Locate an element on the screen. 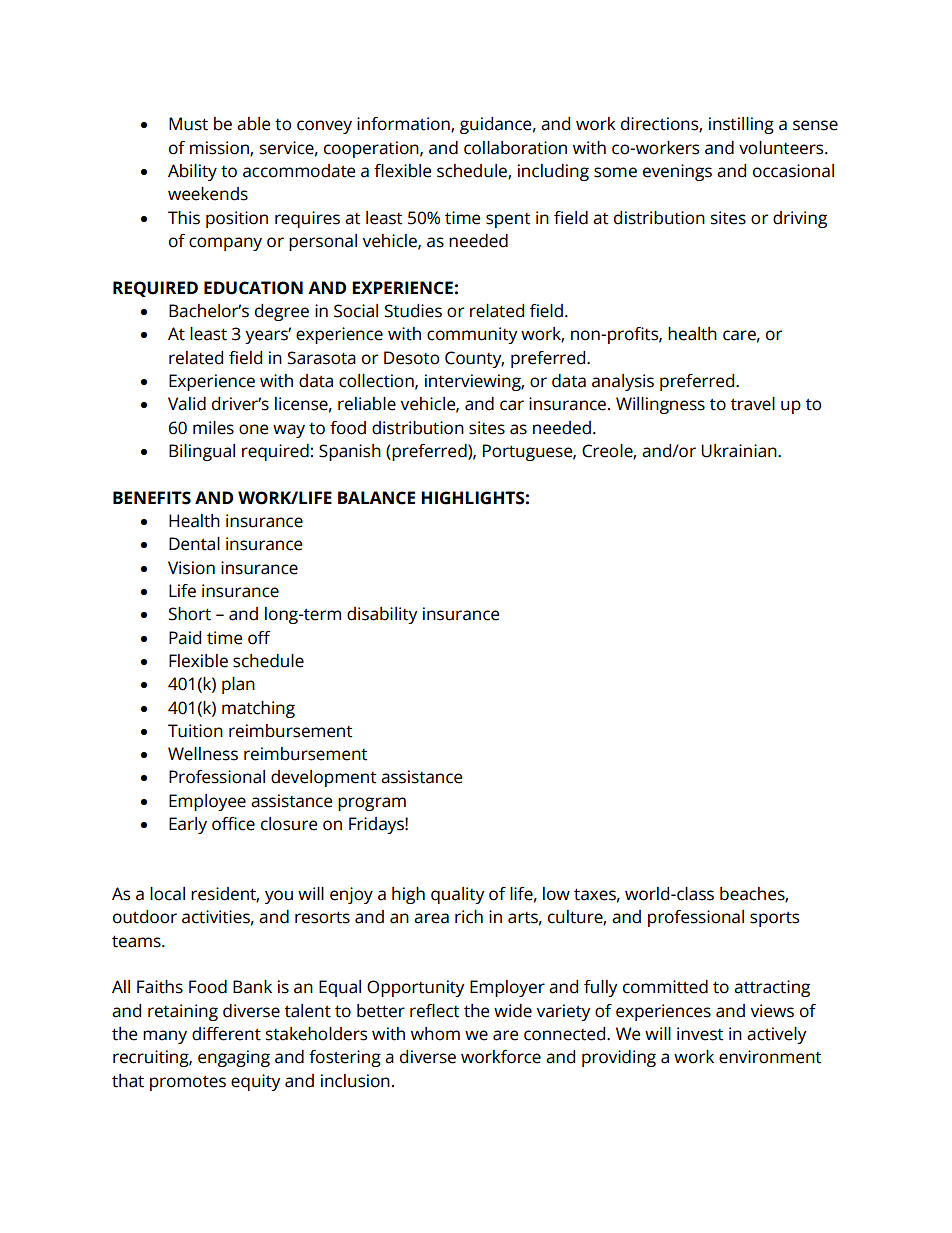  mission is located at coordinates (220, 148).
